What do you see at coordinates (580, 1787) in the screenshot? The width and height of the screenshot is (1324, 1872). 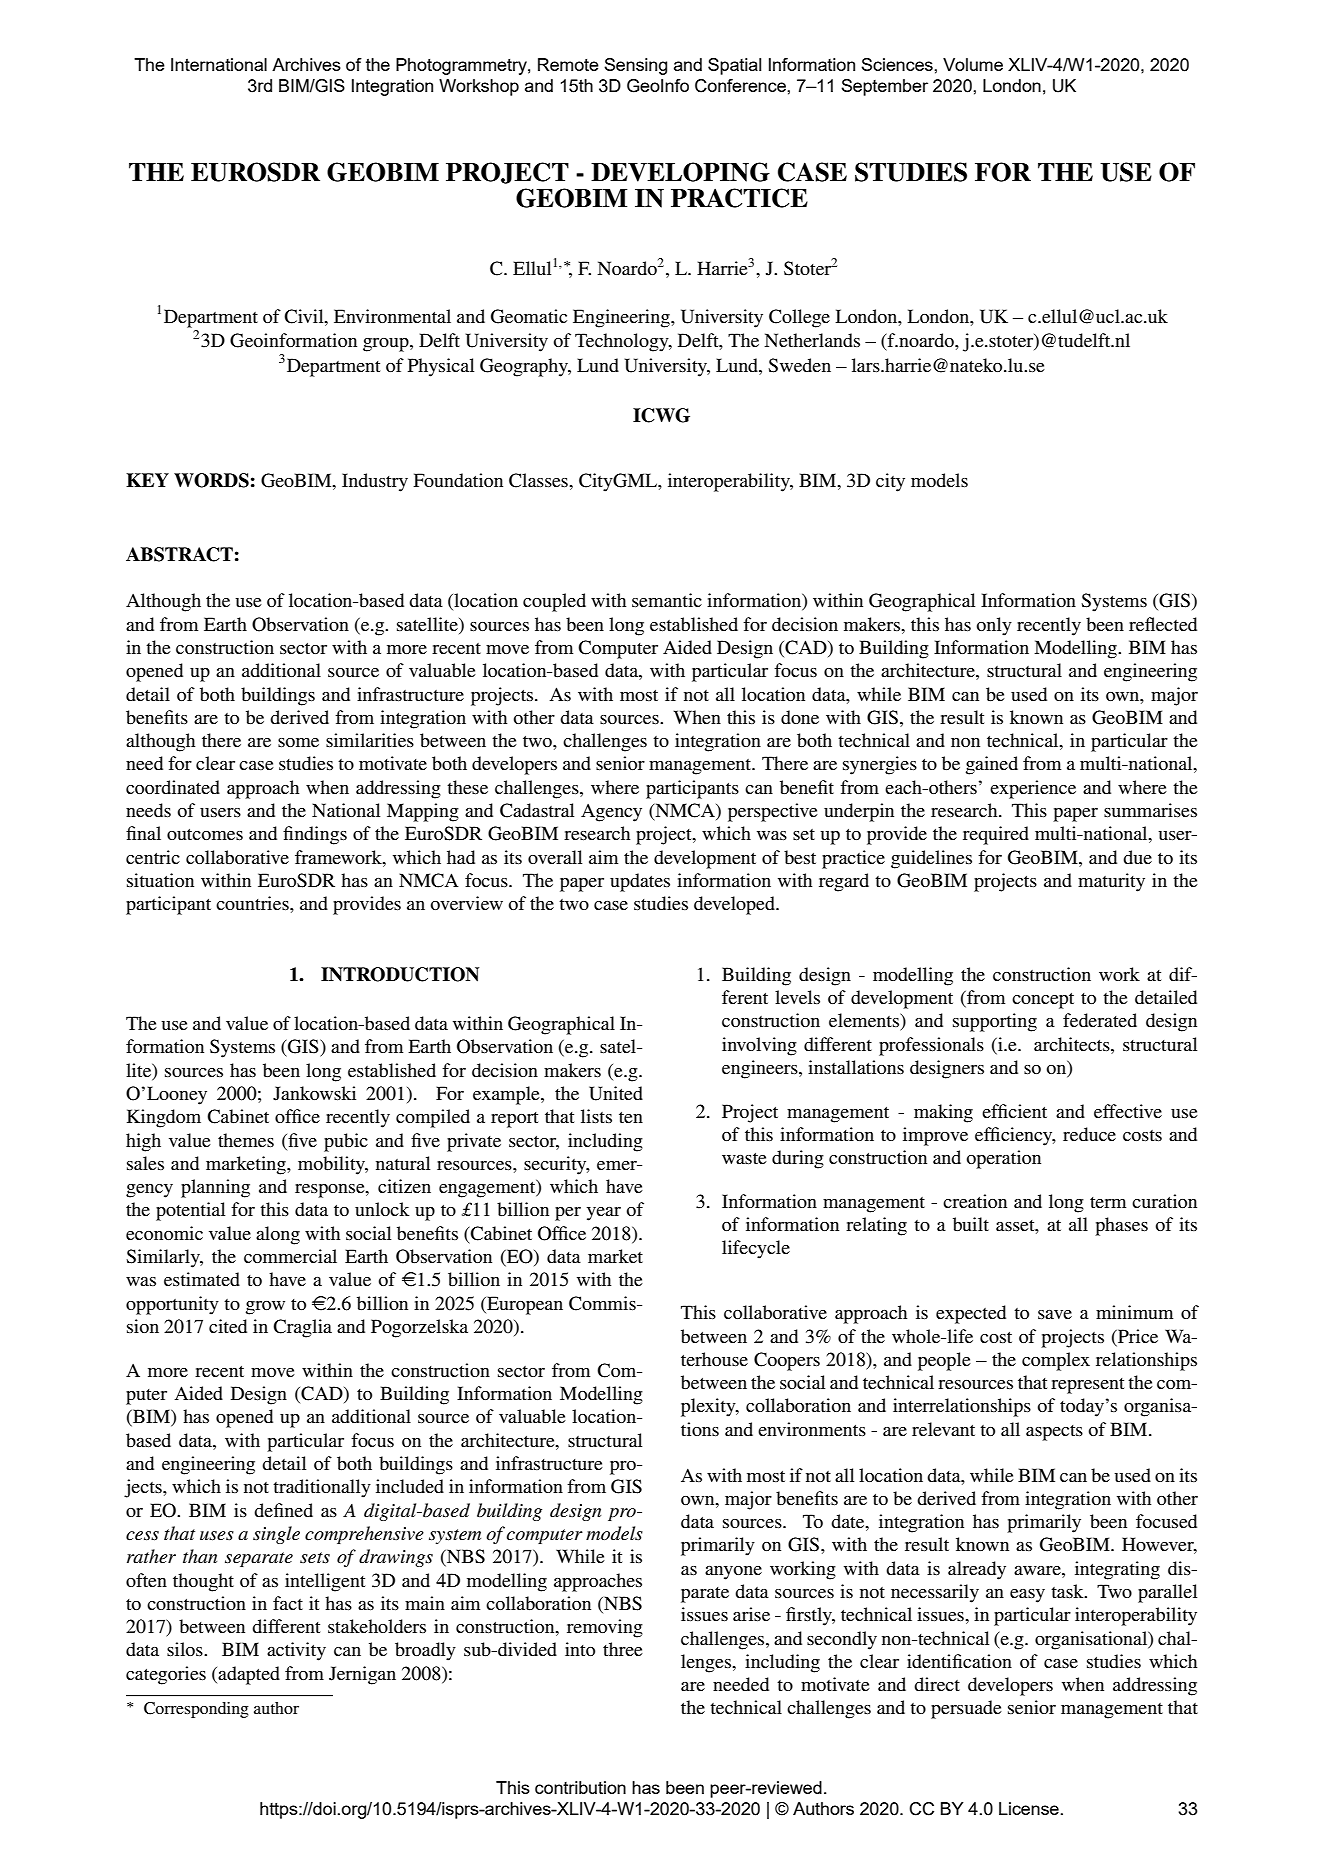 I see `contribution` at bounding box center [580, 1787].
